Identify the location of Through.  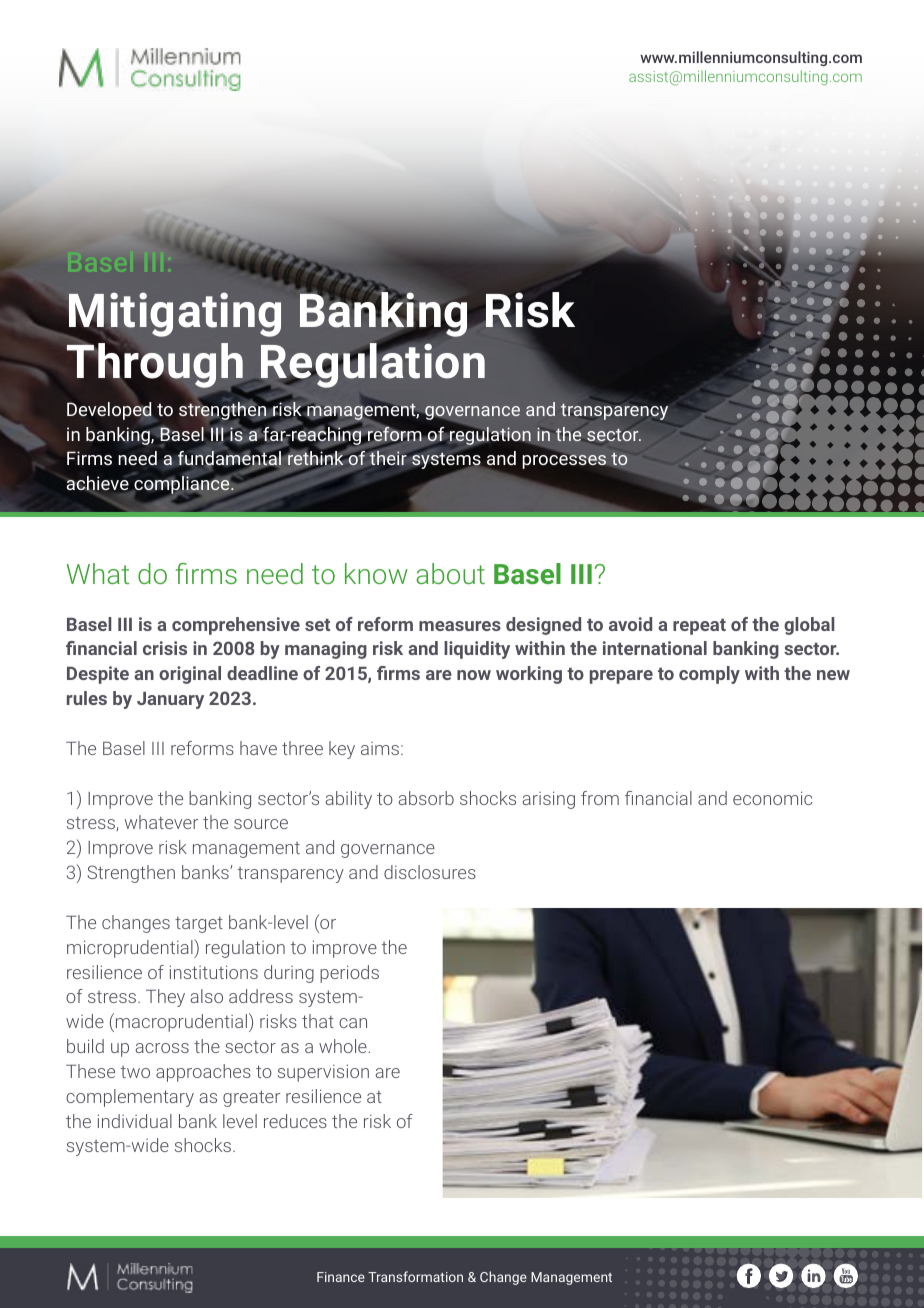
(155, 367).
